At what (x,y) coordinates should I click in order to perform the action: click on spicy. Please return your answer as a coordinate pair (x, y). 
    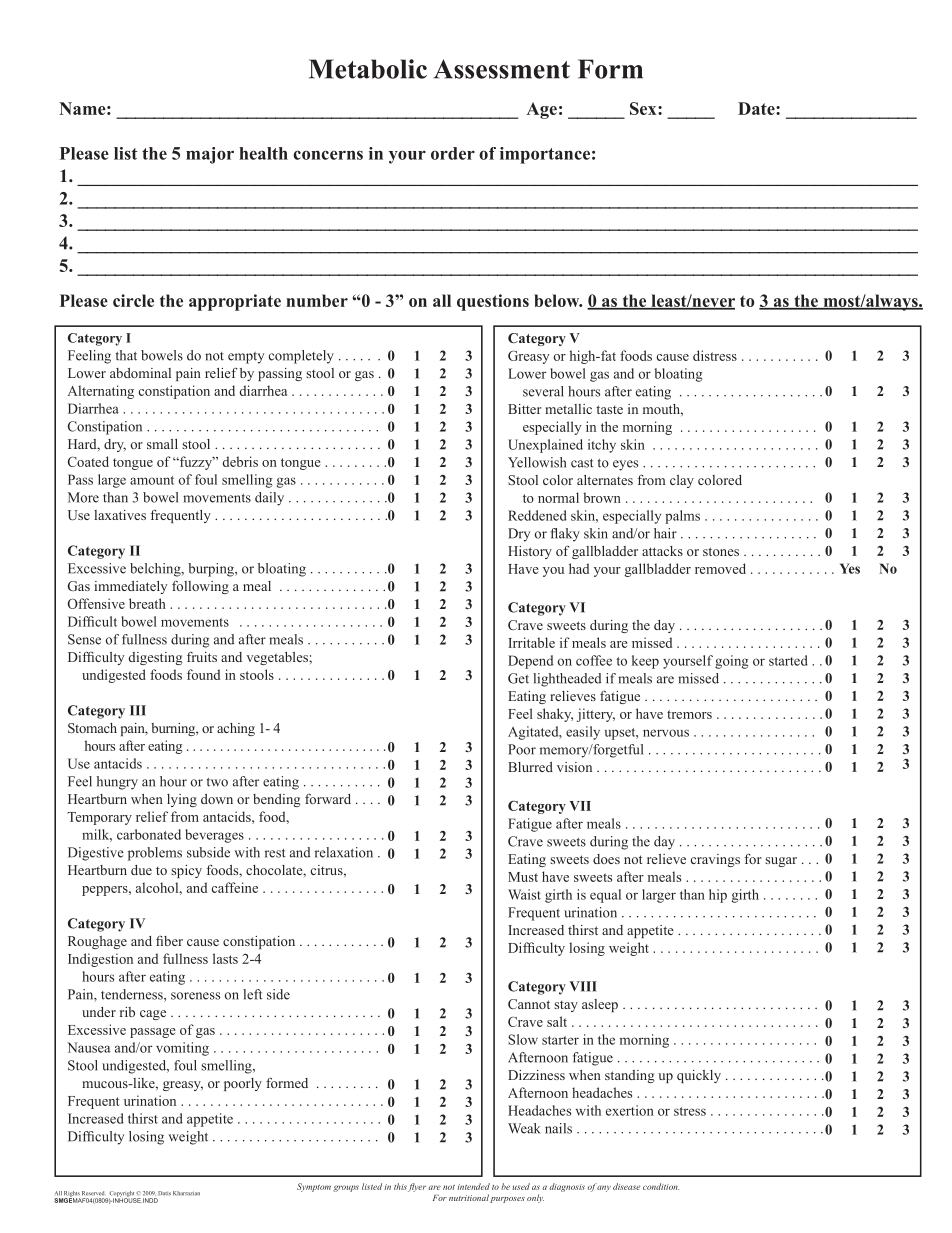
    Looking at the image, I should click on (186, 871).
